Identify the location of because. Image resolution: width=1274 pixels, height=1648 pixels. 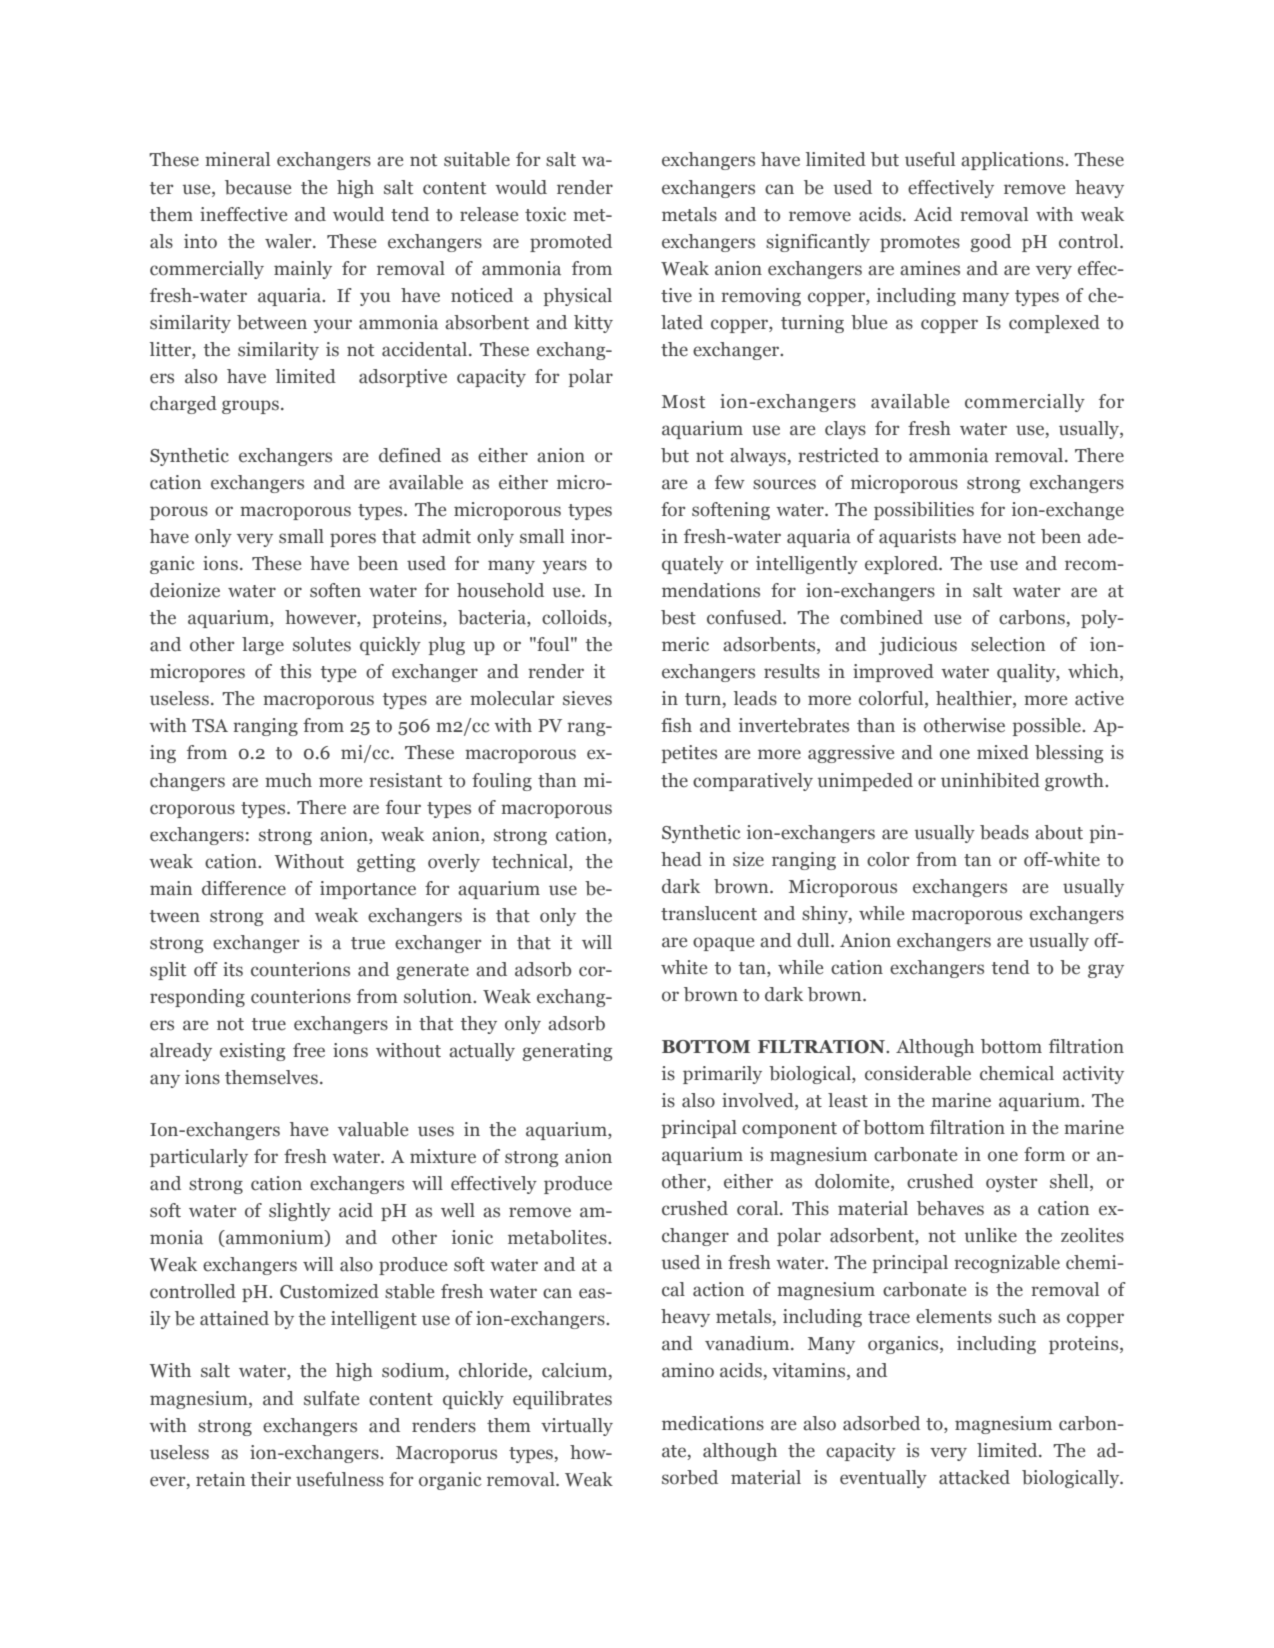
(258, 187).
